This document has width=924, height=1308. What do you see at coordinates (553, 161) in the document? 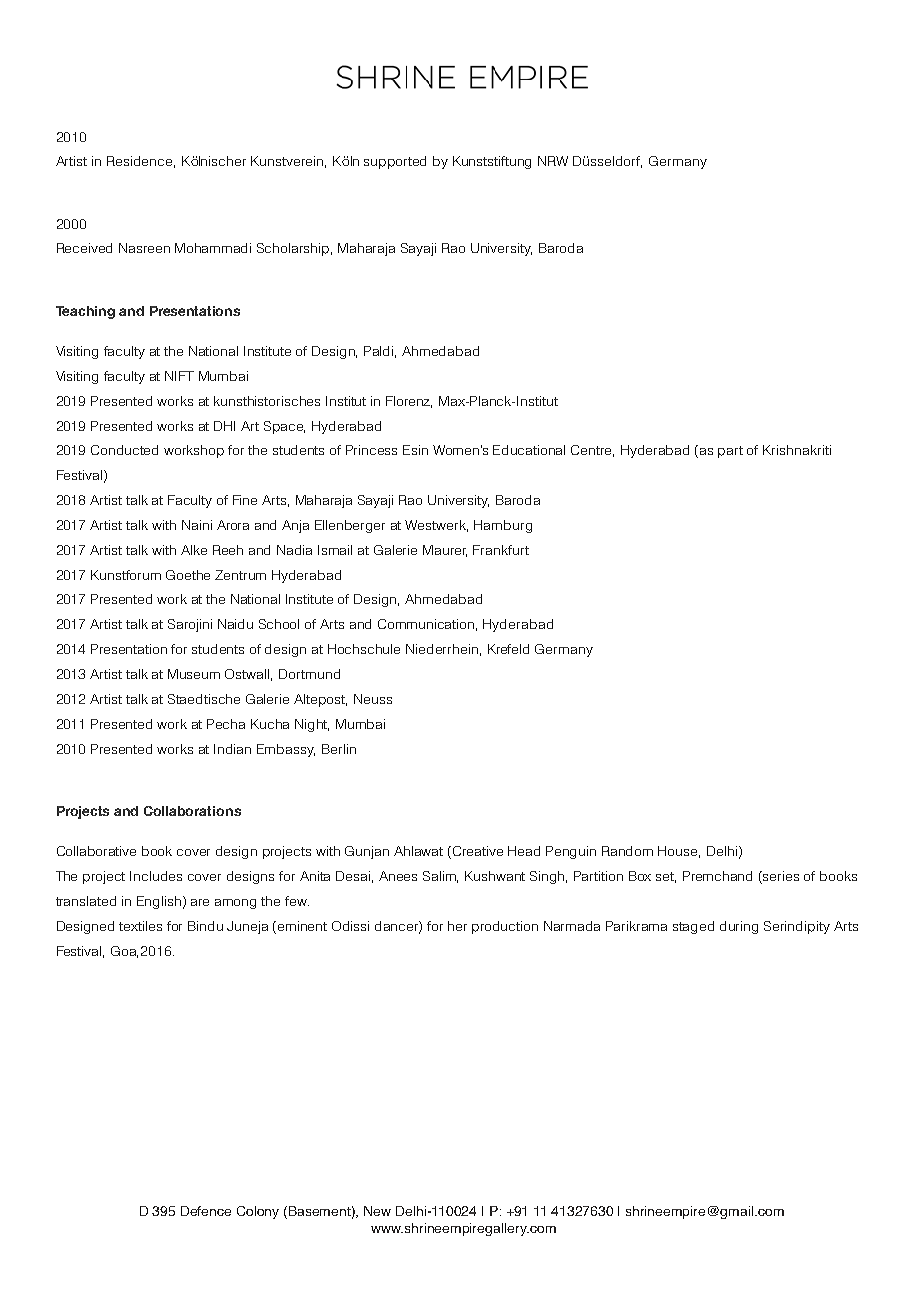
I see `NRW` at bounding box center [553, 161].
